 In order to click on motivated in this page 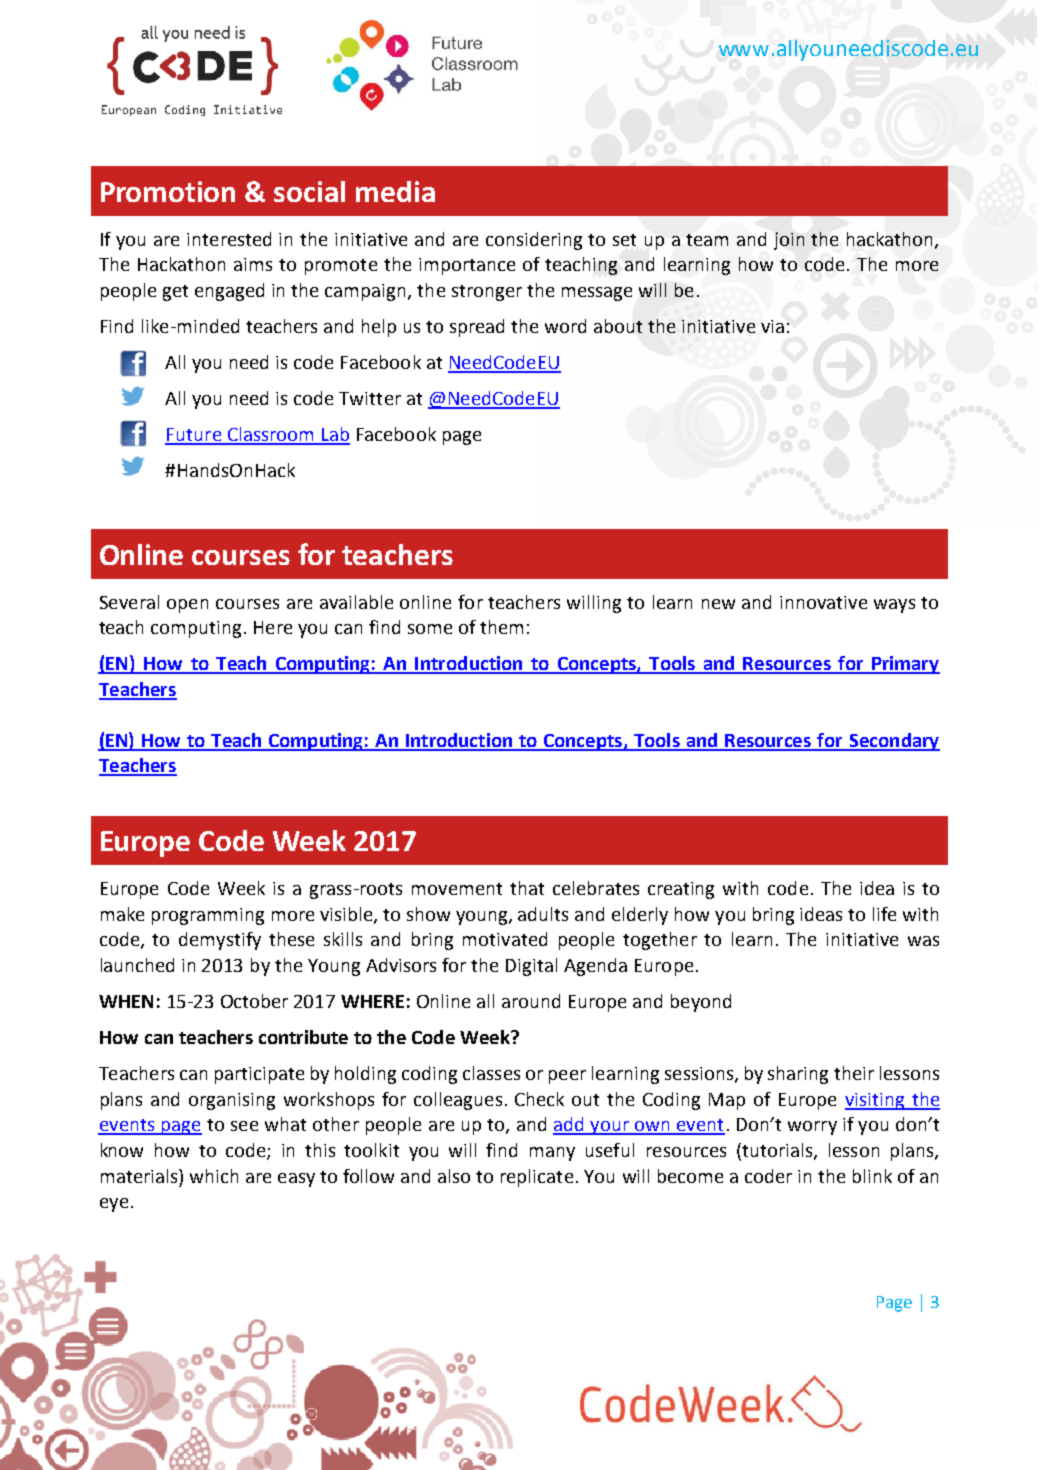, I will do `click(505, 939)`.
